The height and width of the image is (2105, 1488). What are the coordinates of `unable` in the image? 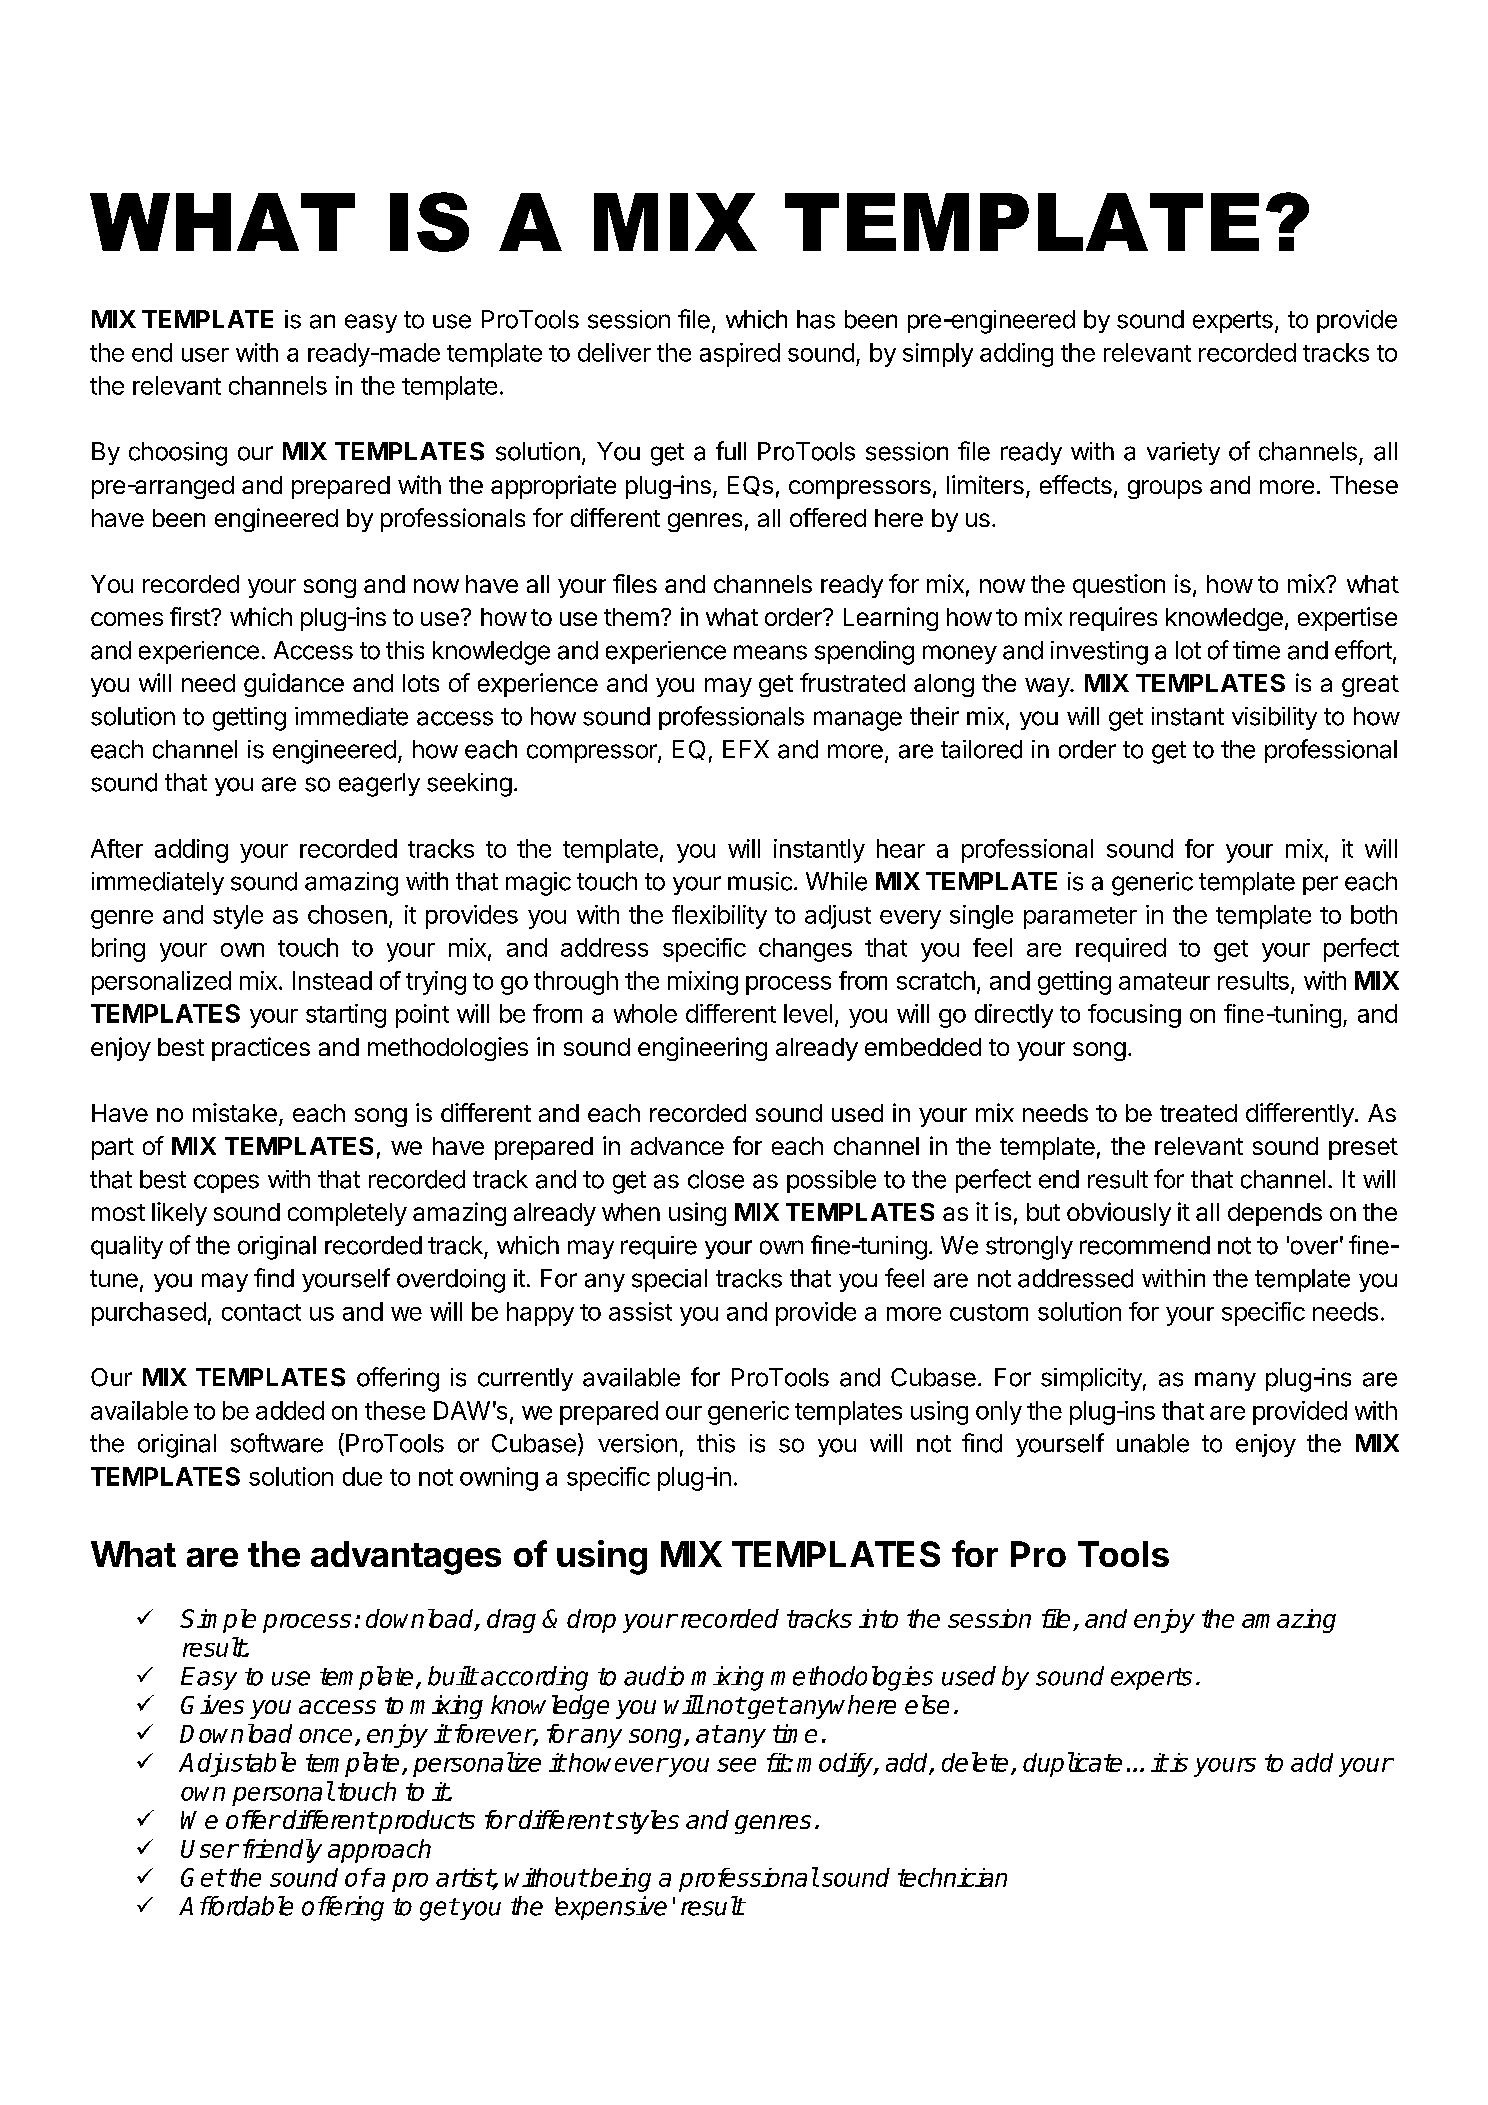 It's located at (1153, 1443).
